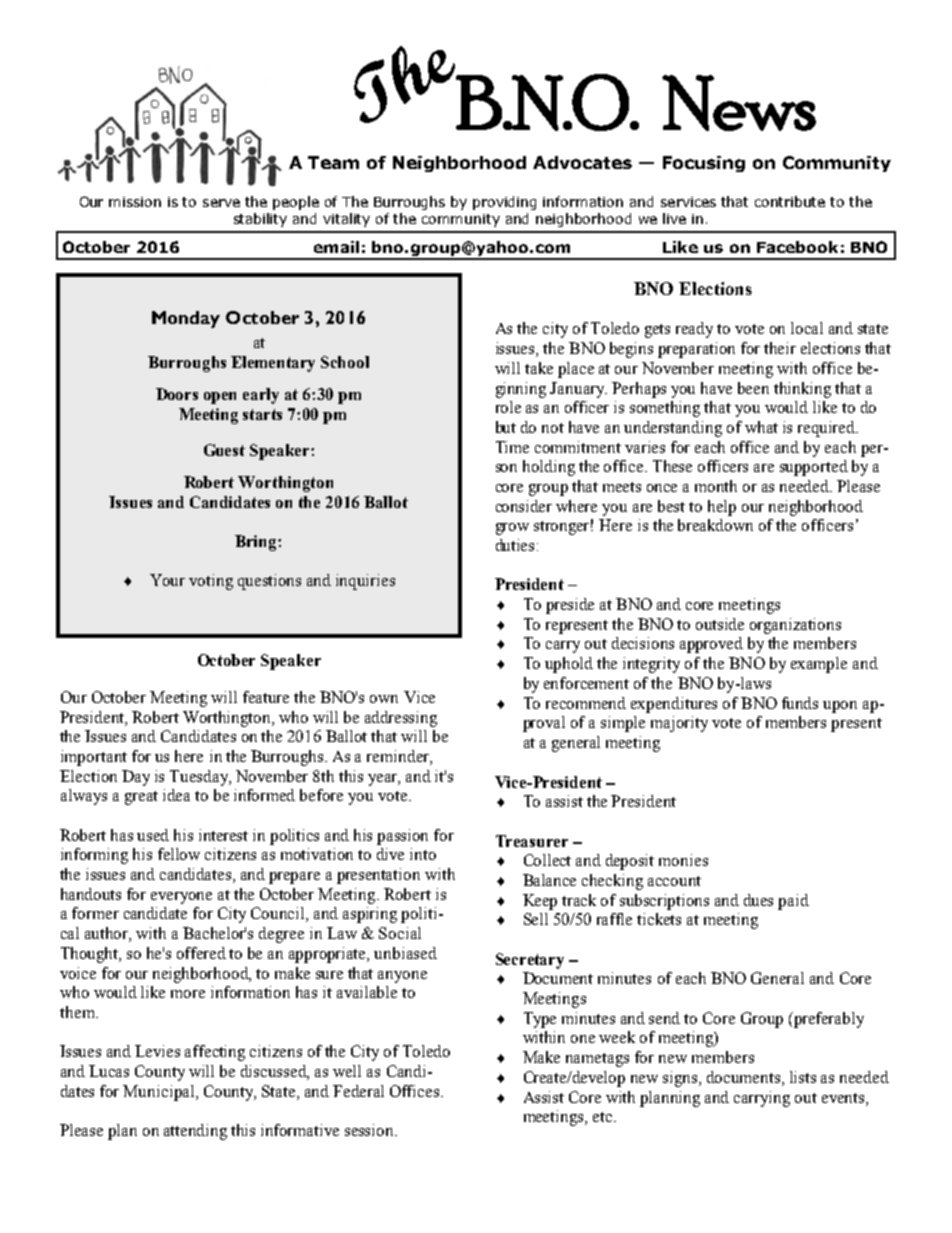  Describe the element at coordinates (135, 202) in the image. I see `mission` at that location.
